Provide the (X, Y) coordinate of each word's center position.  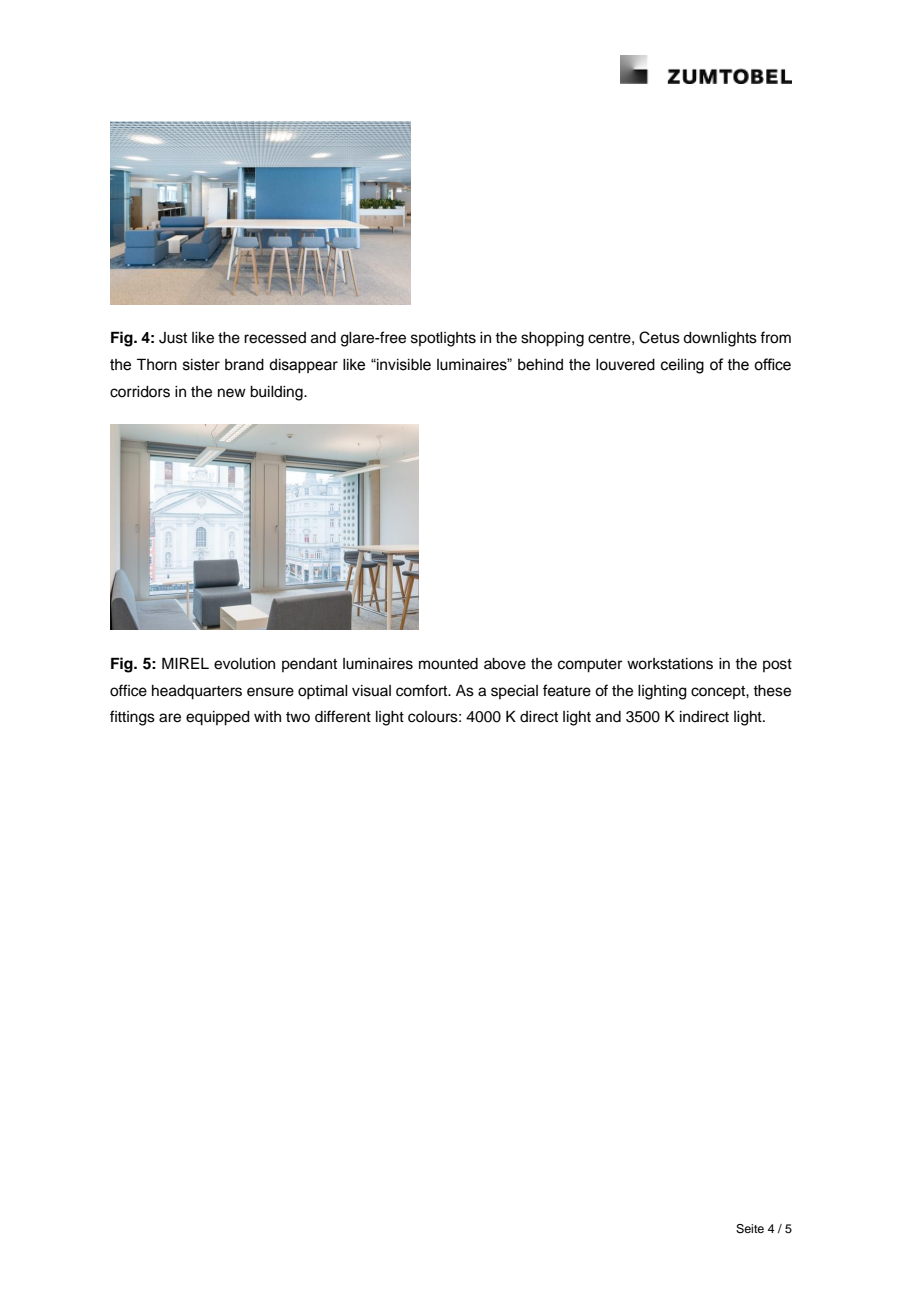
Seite (750, 1229)
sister (201, 365)
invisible (403, 365)
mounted (448, 664)
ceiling (682, 366)
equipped (218, 718)
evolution (244, 664)
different (343, 716)
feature (567, 690)
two (298, 717)
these (772, 691)
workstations (670, 664)
